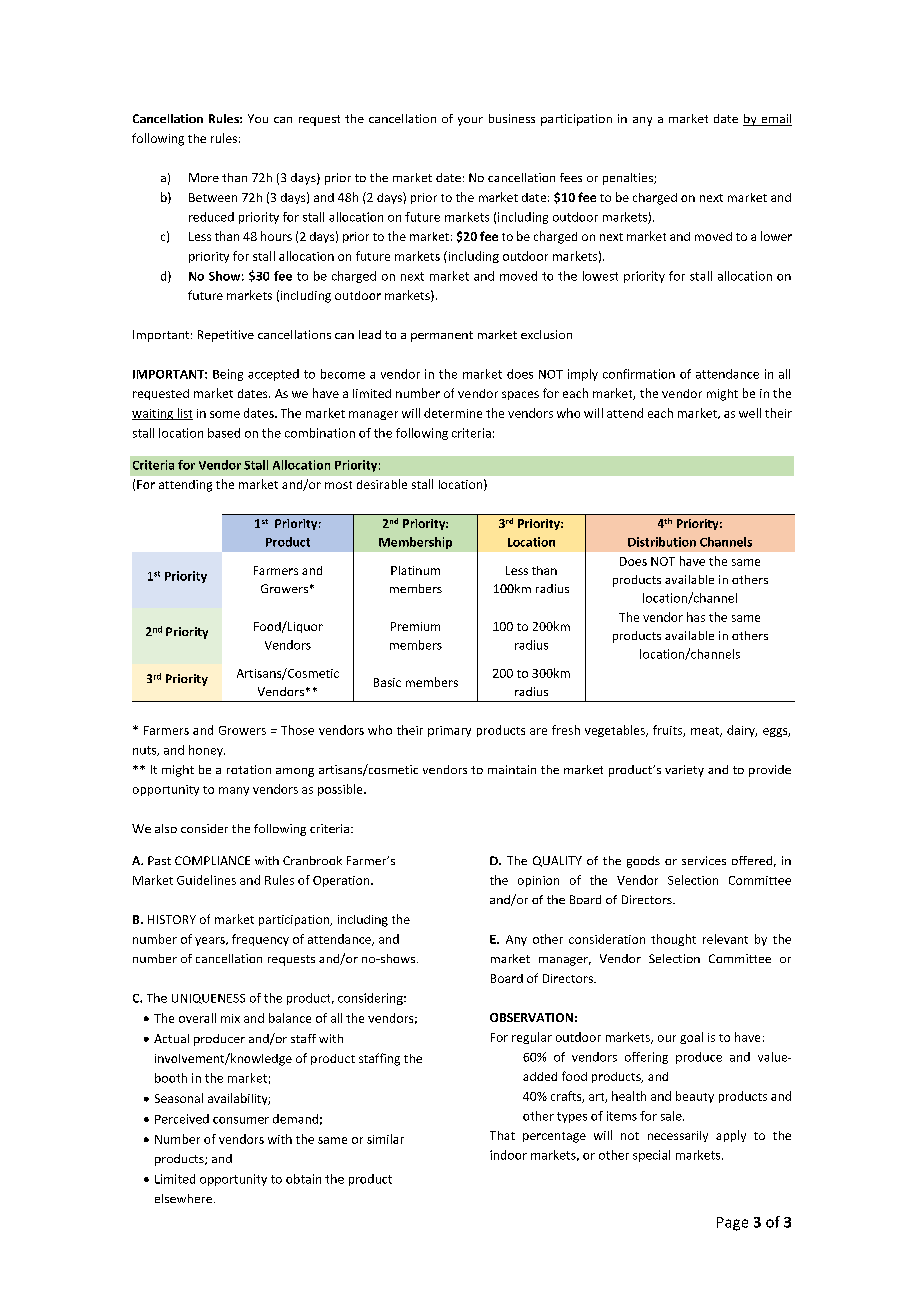  Describe the element at coordinates (704, 860) in the document. I see `services` at that location.
